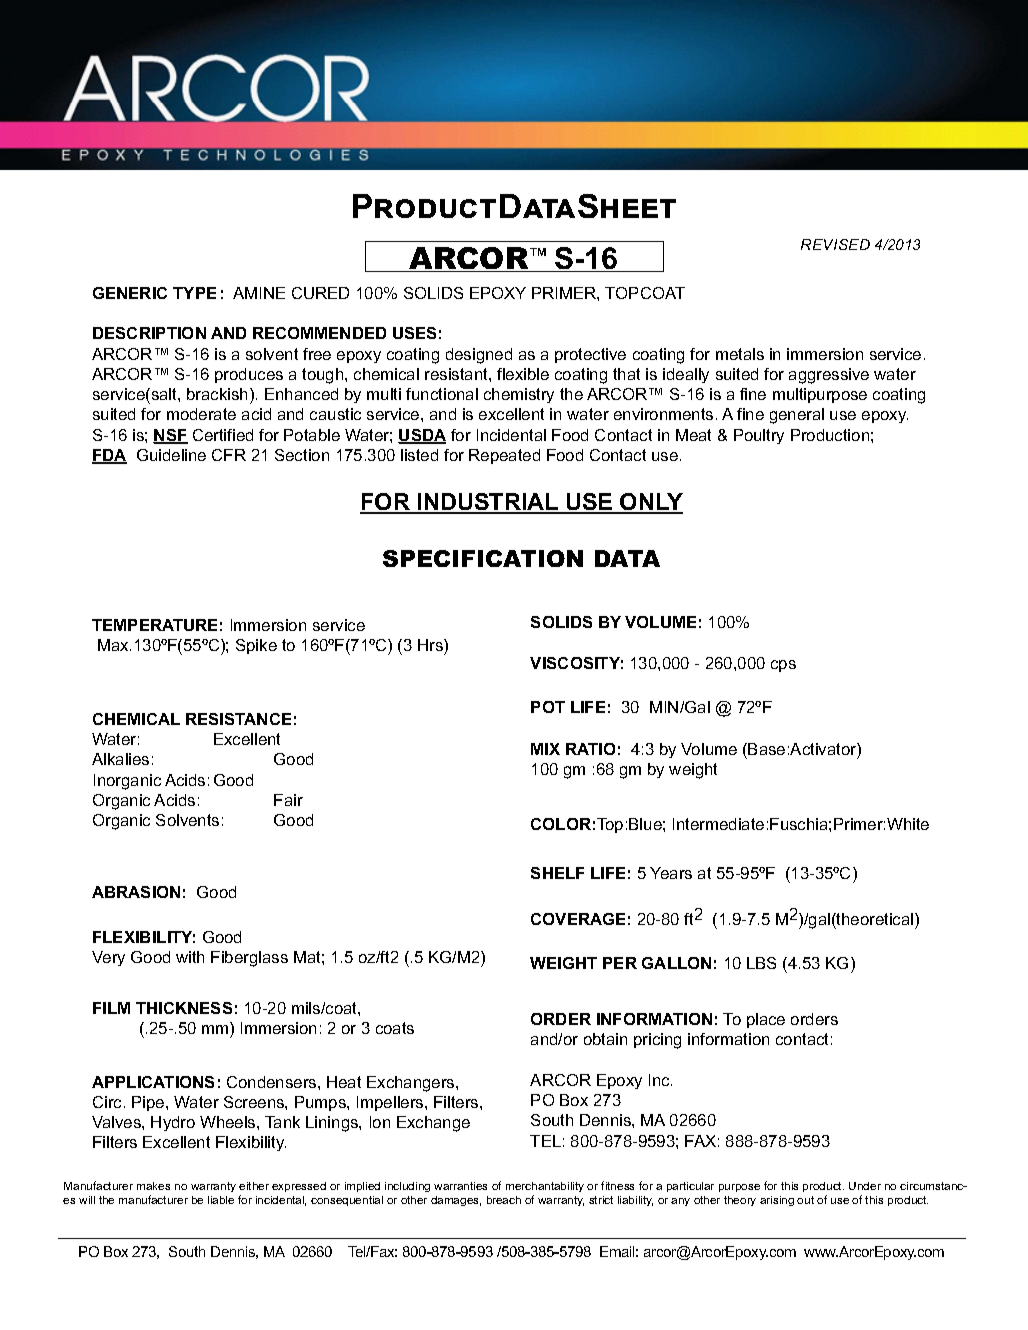 This screenshot has height=1330, width=1028. Describe the element at coordinates (835, 244) in the screenshot. I see `REVISED` at that location.
